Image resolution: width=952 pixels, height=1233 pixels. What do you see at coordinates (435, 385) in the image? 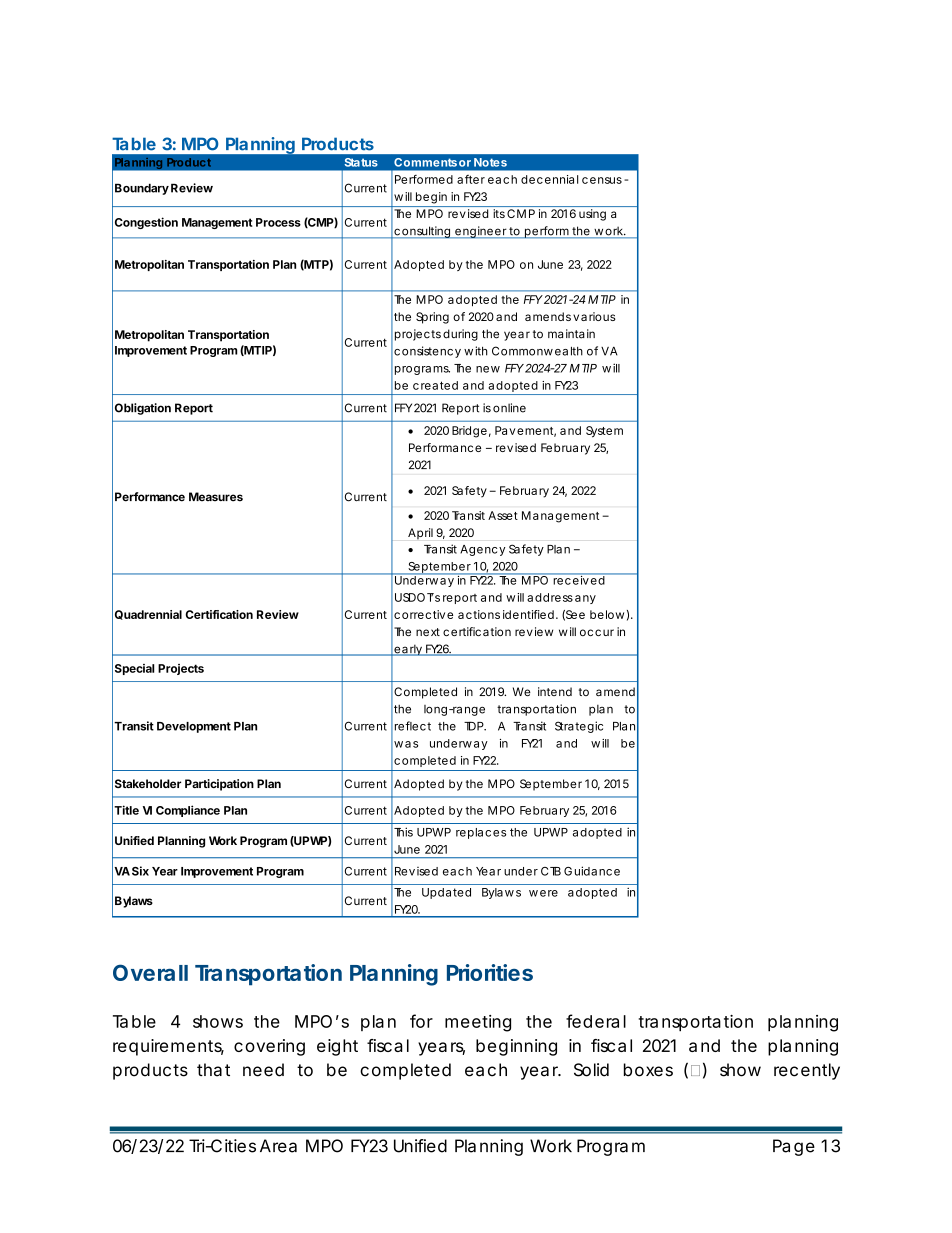
I see `created` at bounding box center [435, 385].
